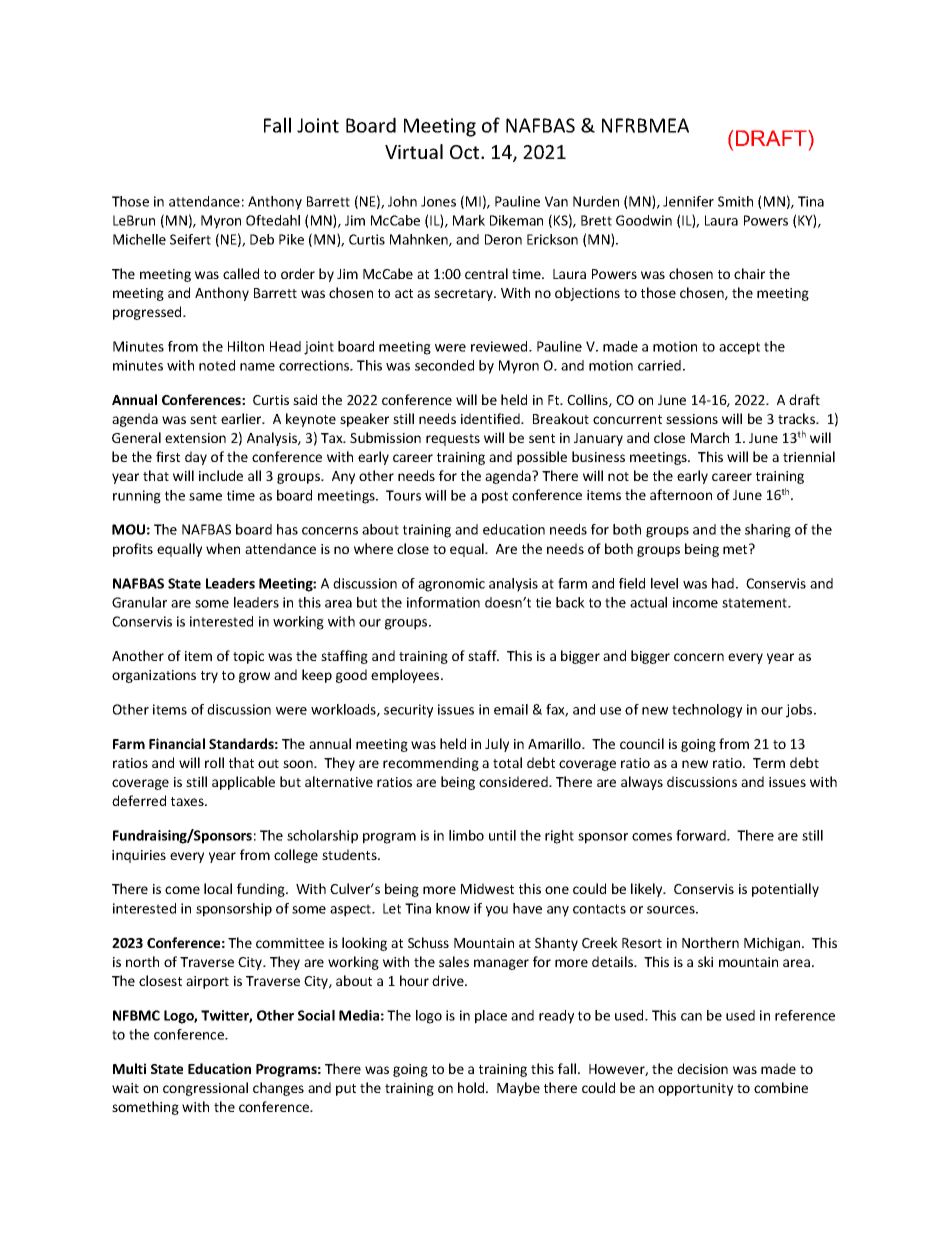 Image resolution: width=952 pixels, height=1233 pixels. What do you see at coordinates (692, 419) in the screenshot?
I see `sessions` at bounding box center [692, 419].
